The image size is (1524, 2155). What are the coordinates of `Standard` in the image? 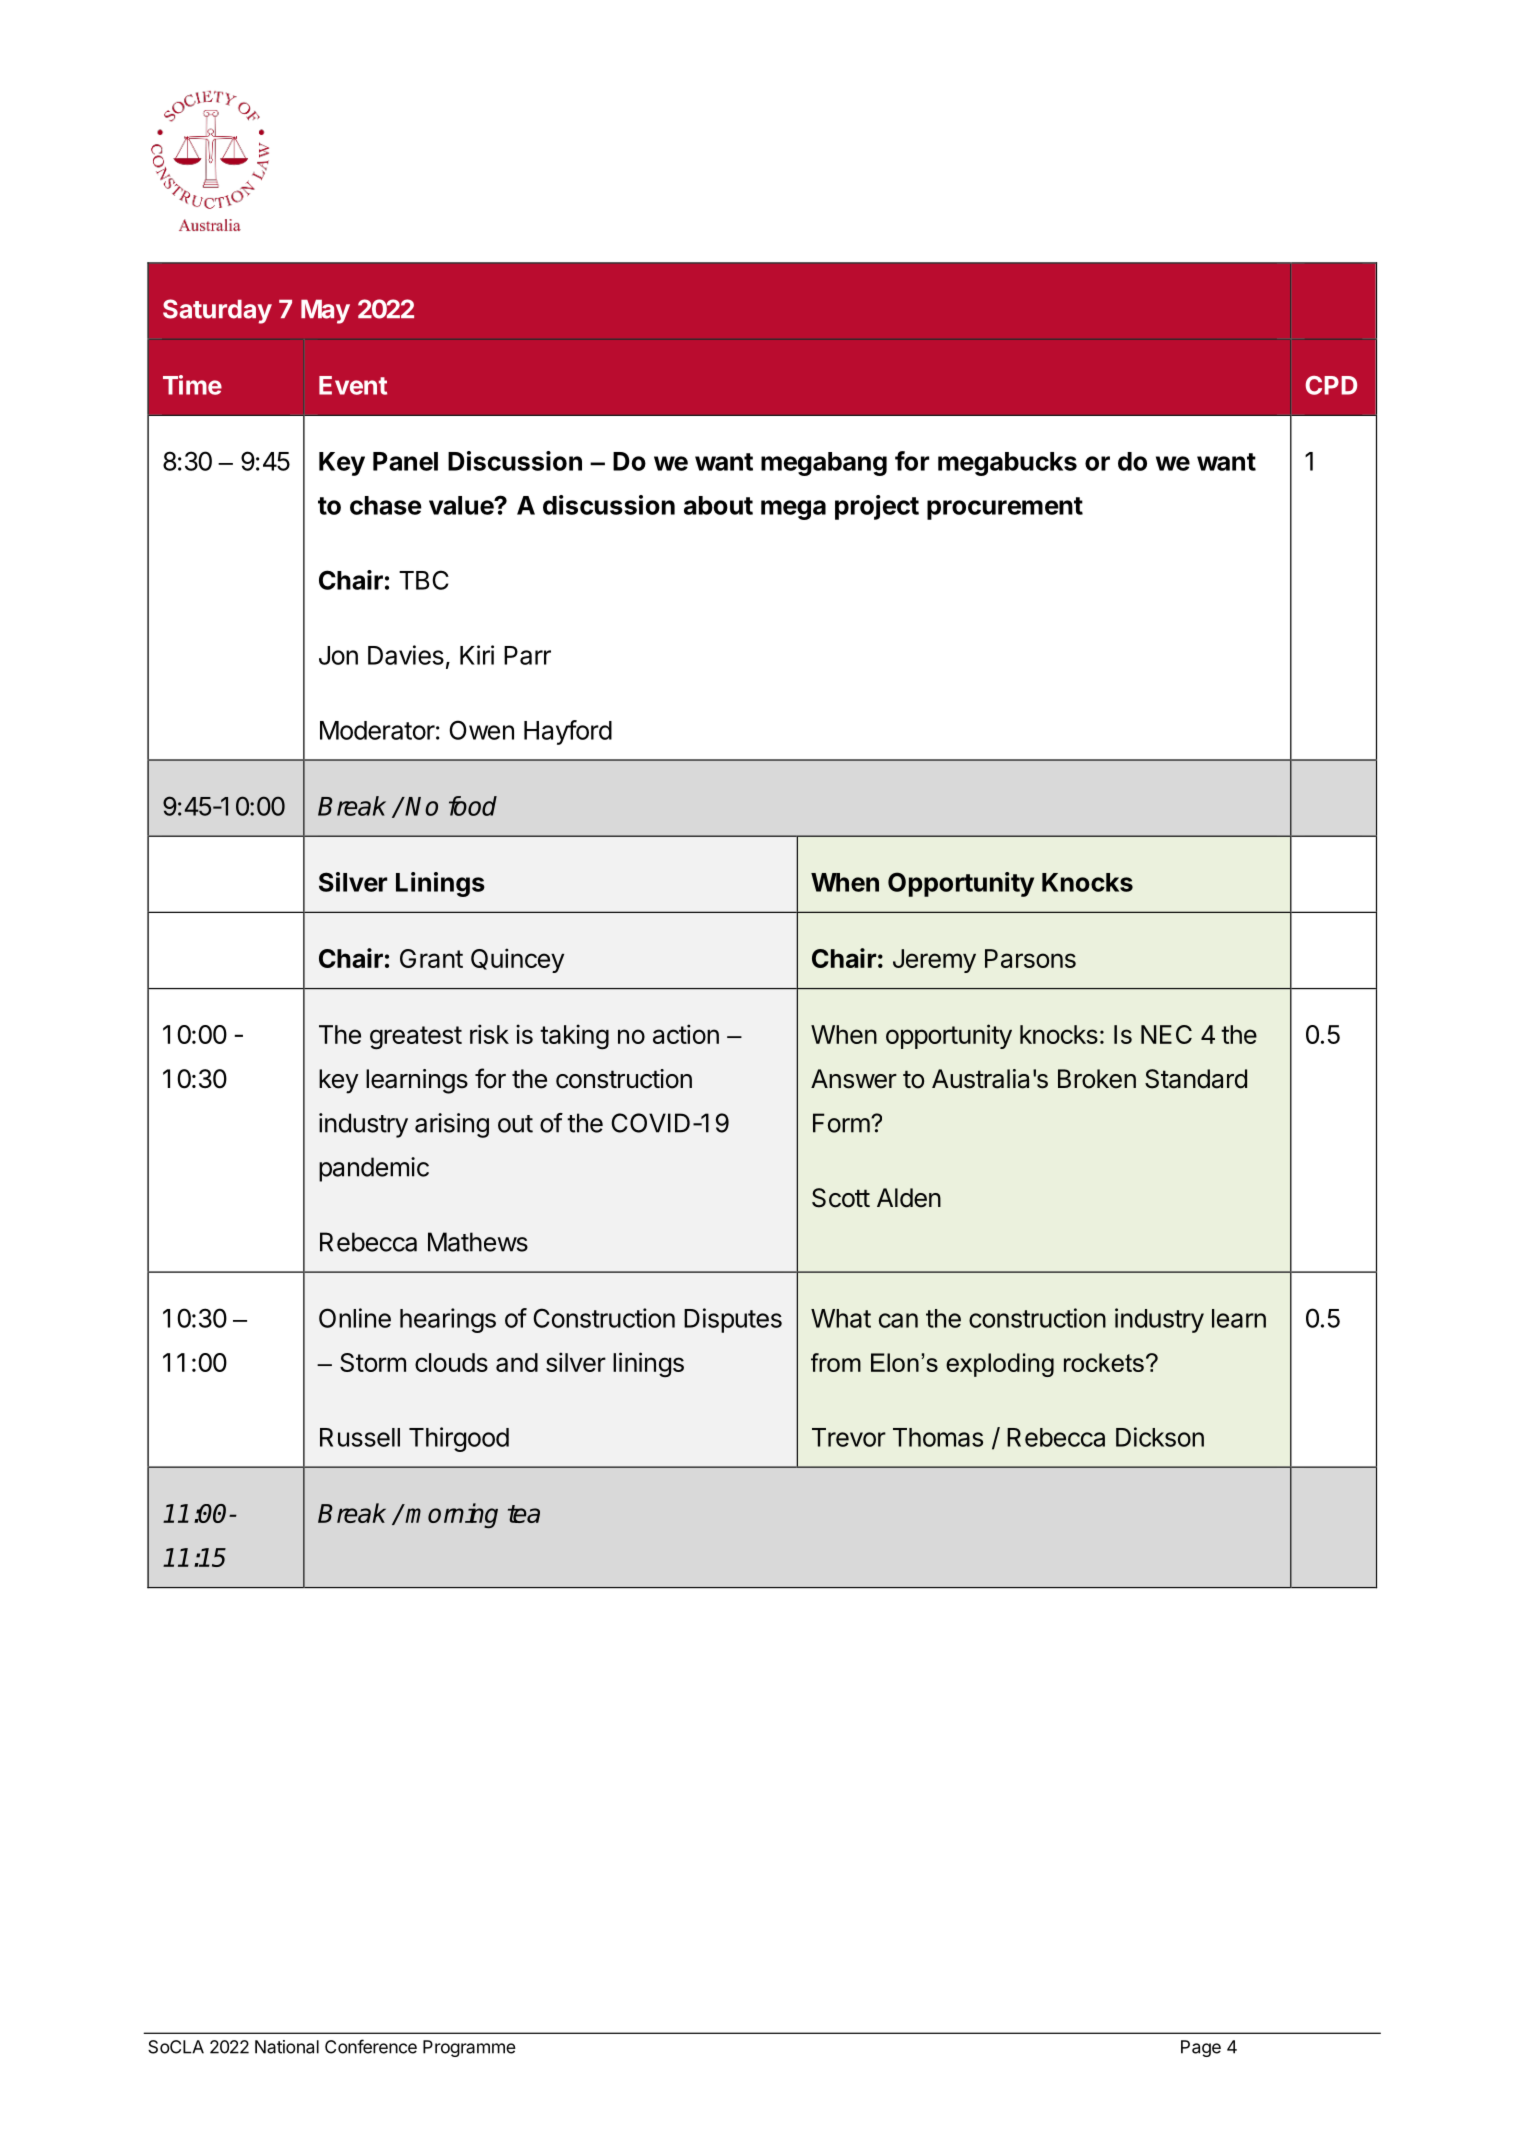 It's located at (1196, 1079).
